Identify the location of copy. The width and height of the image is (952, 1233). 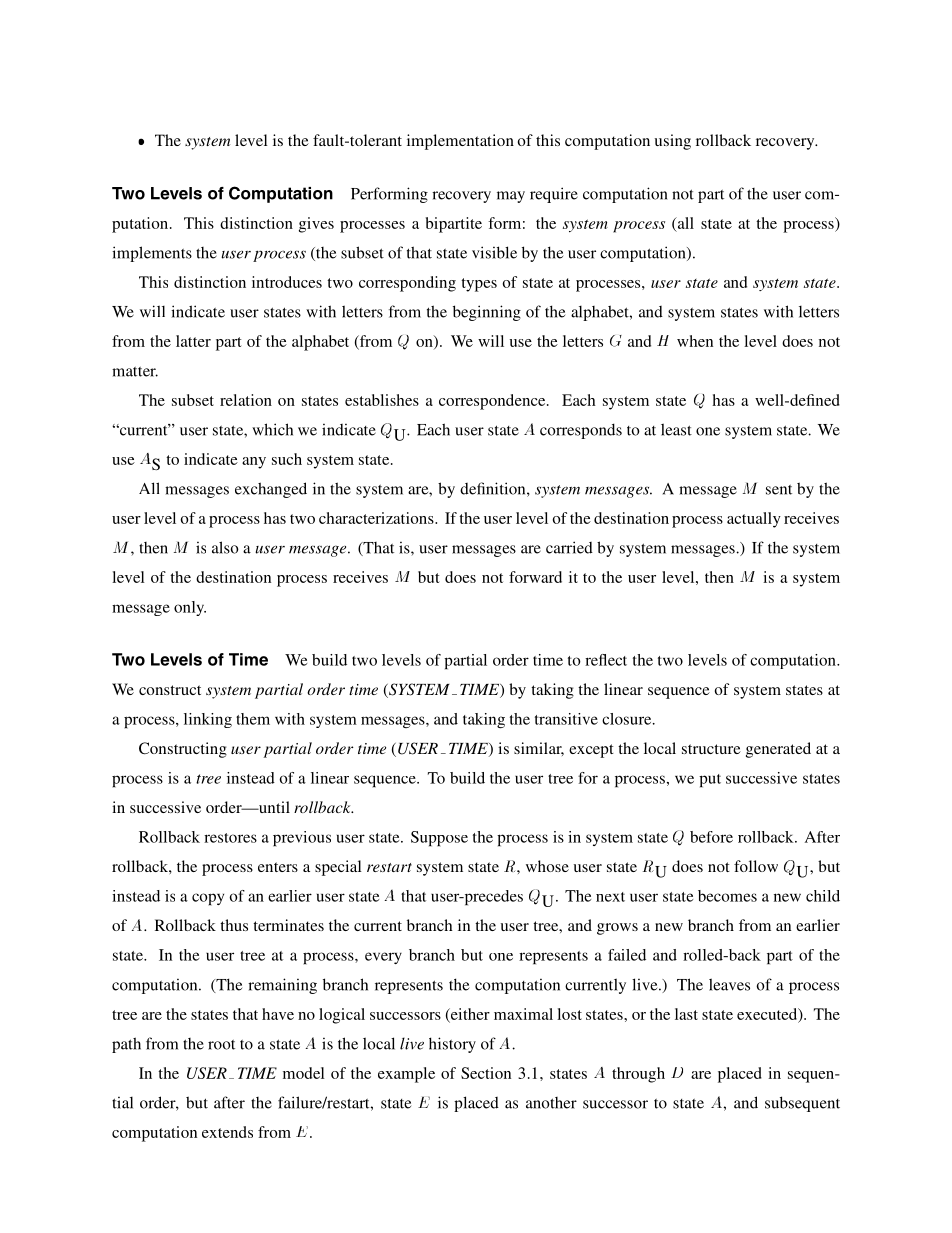
(208, 899).
